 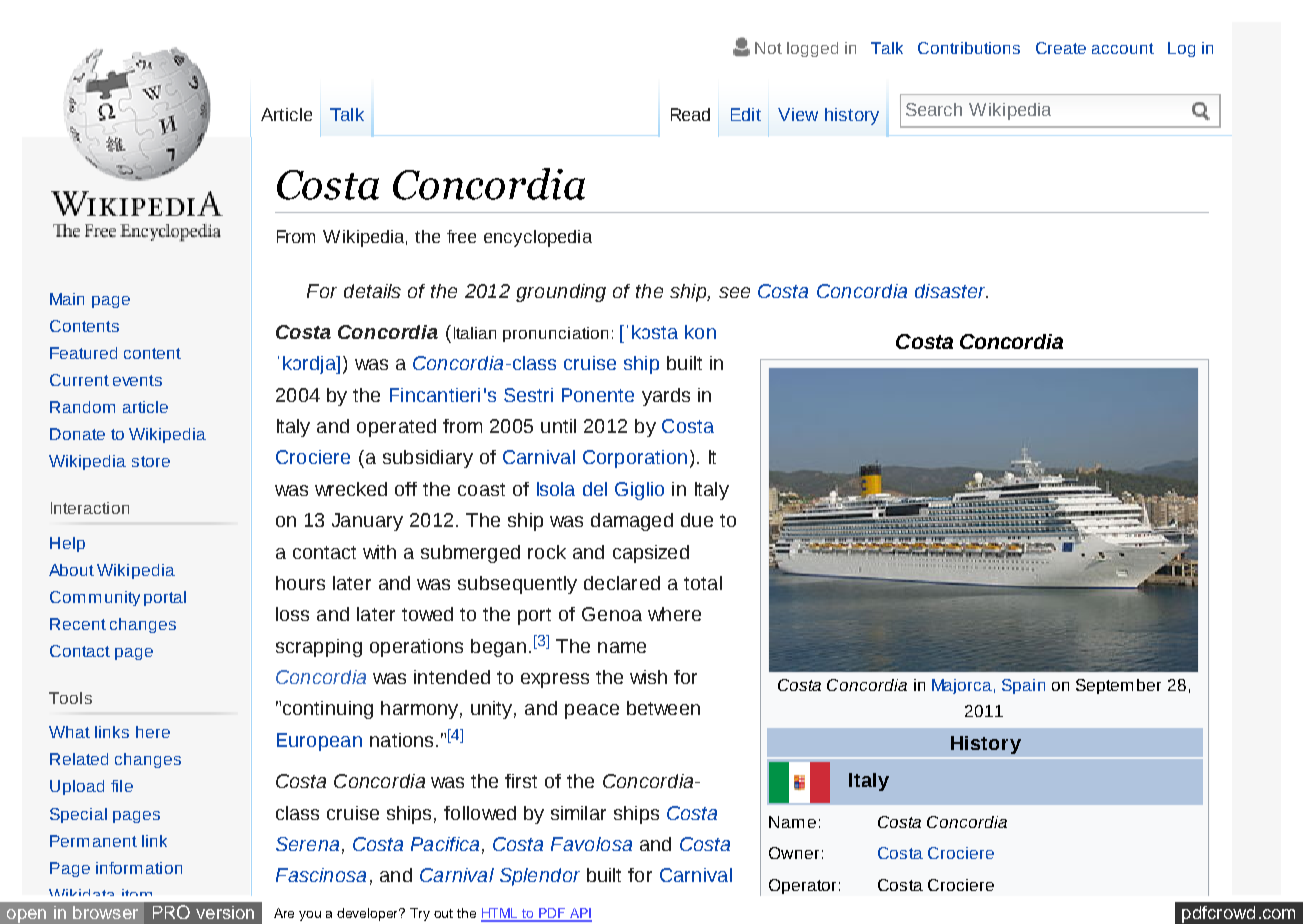 What do you see at coordinates (540, 877) in the screenshot?
I see `Splendor` at bounding box center [540, 877].
